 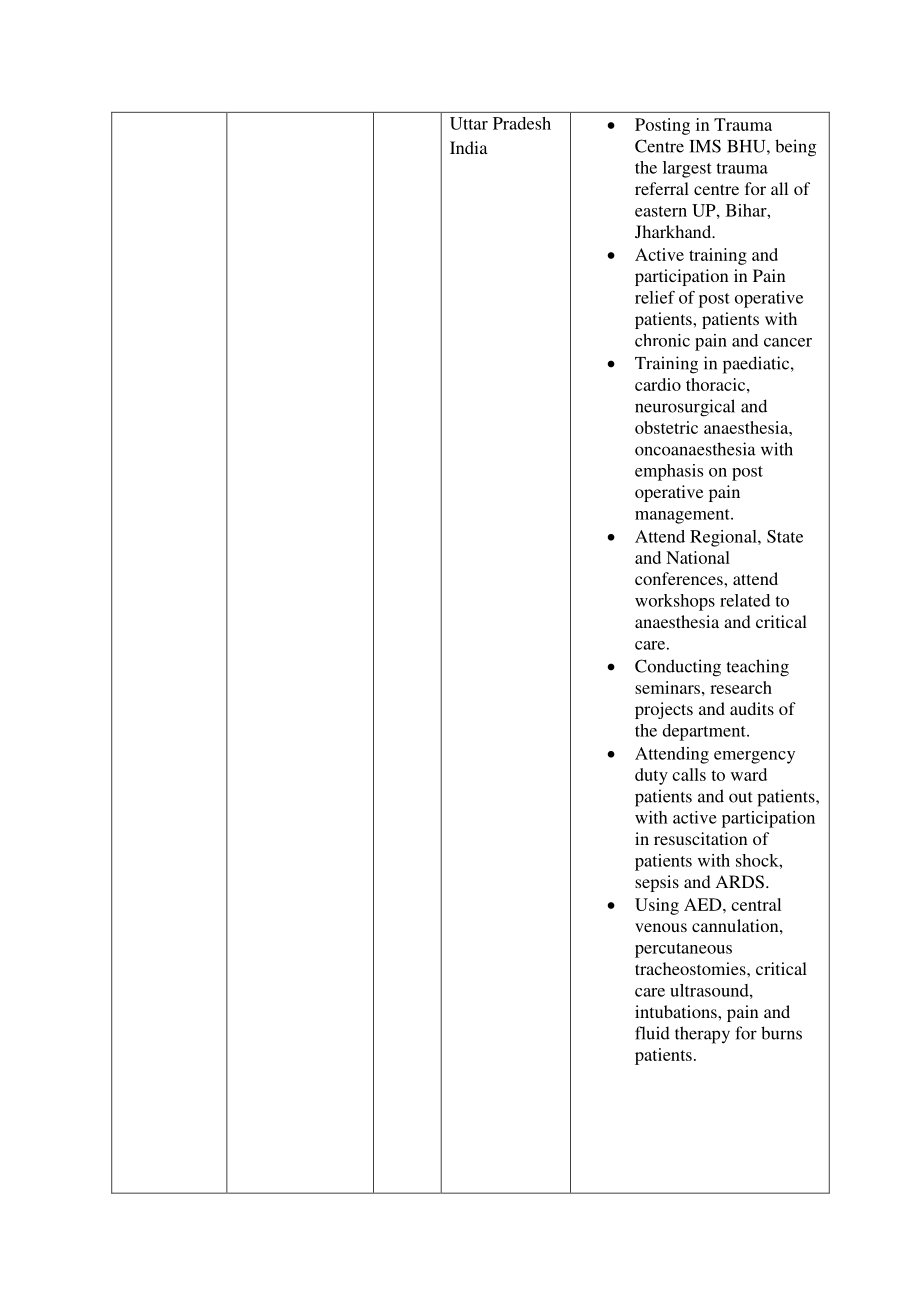 What do you see at coordinates (662, 188) in the document?
I see `referral` at bounding box center [662, 188].
